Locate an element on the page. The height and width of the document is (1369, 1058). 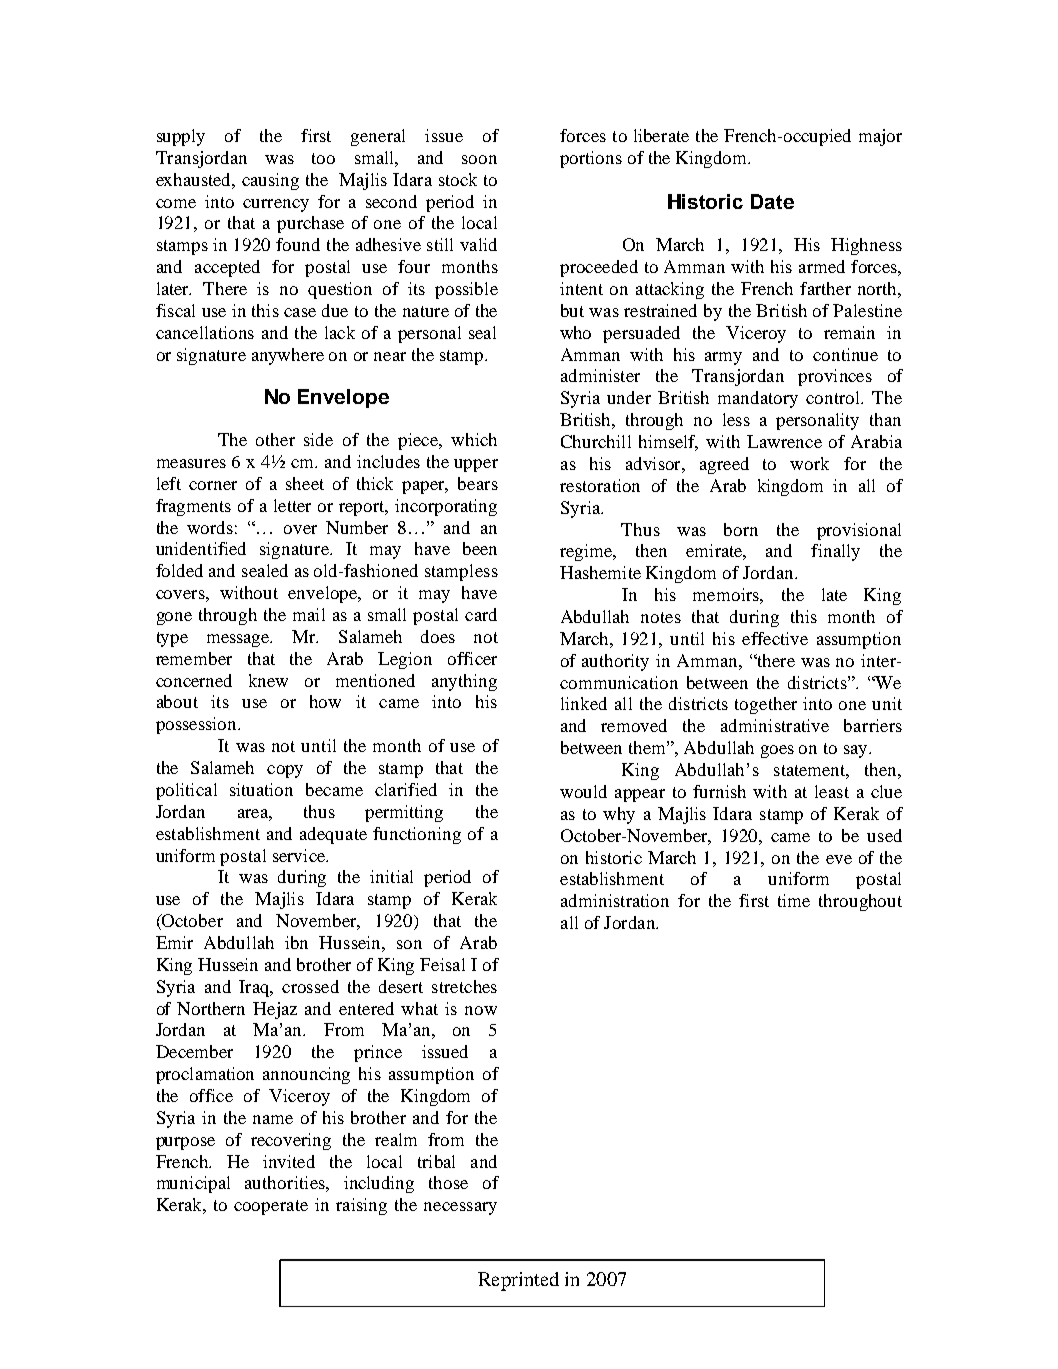
letter is located at coordinates (292, 505).
